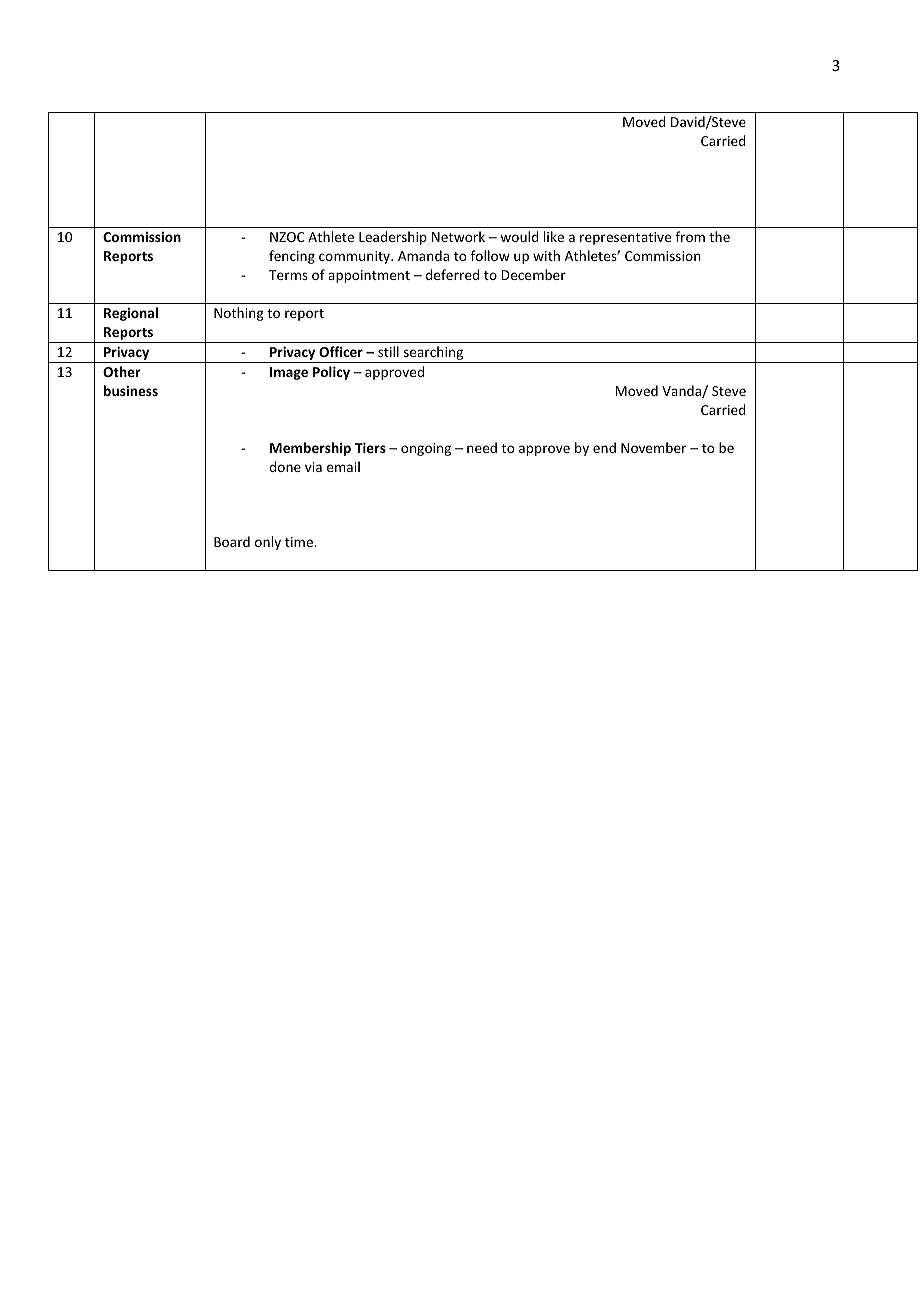  What do you see at coordinates (393, 238) in the screenshot?
I see `Leadership` at bounding box center [393, 238].
